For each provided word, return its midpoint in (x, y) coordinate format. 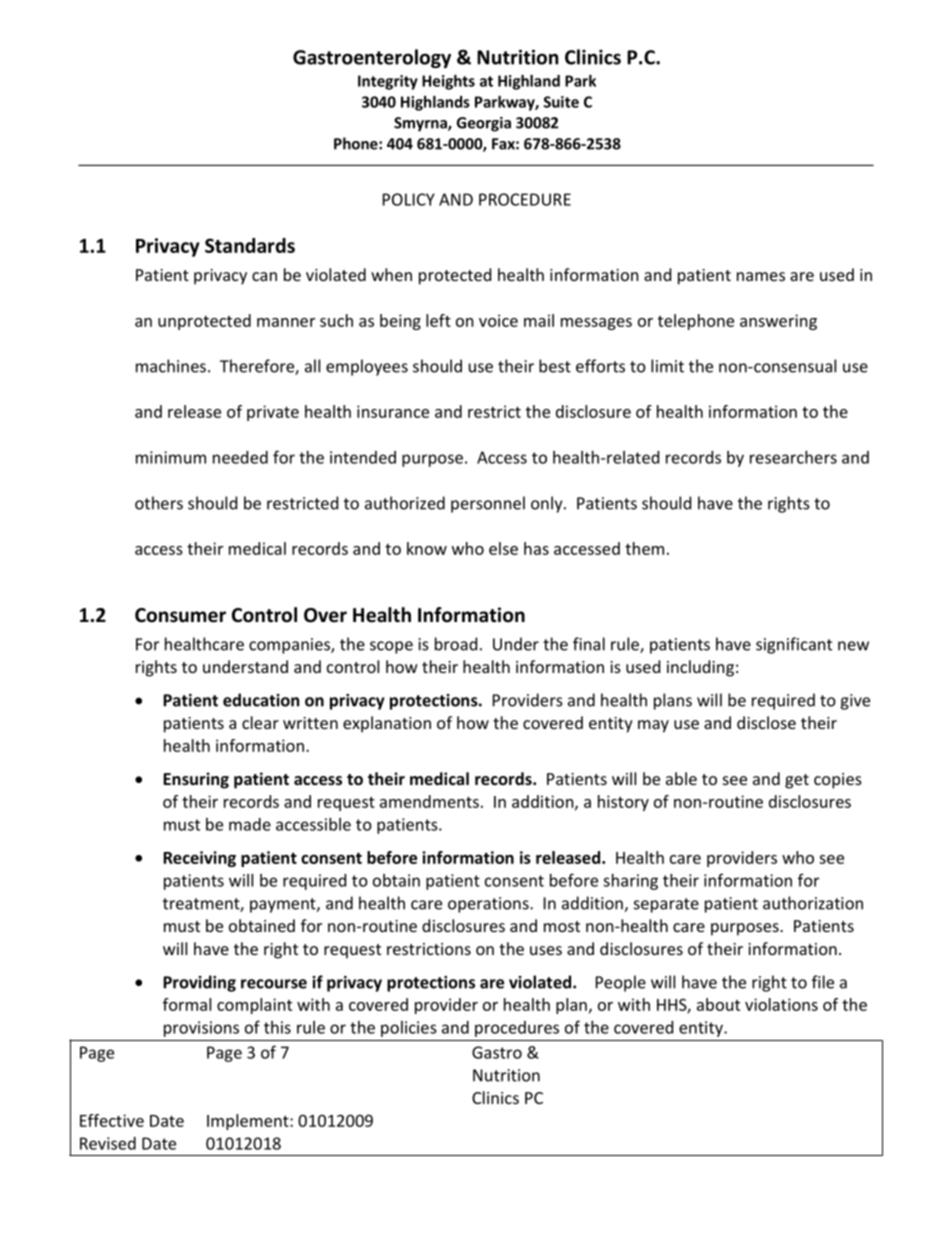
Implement (249, 1122)
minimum (171, 457)
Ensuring (196, 780)
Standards (250, 245)
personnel (488, 504)
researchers (793, 457)
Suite (561, 102)
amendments (429, 801)
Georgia (484, 124)
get (797, 781)
